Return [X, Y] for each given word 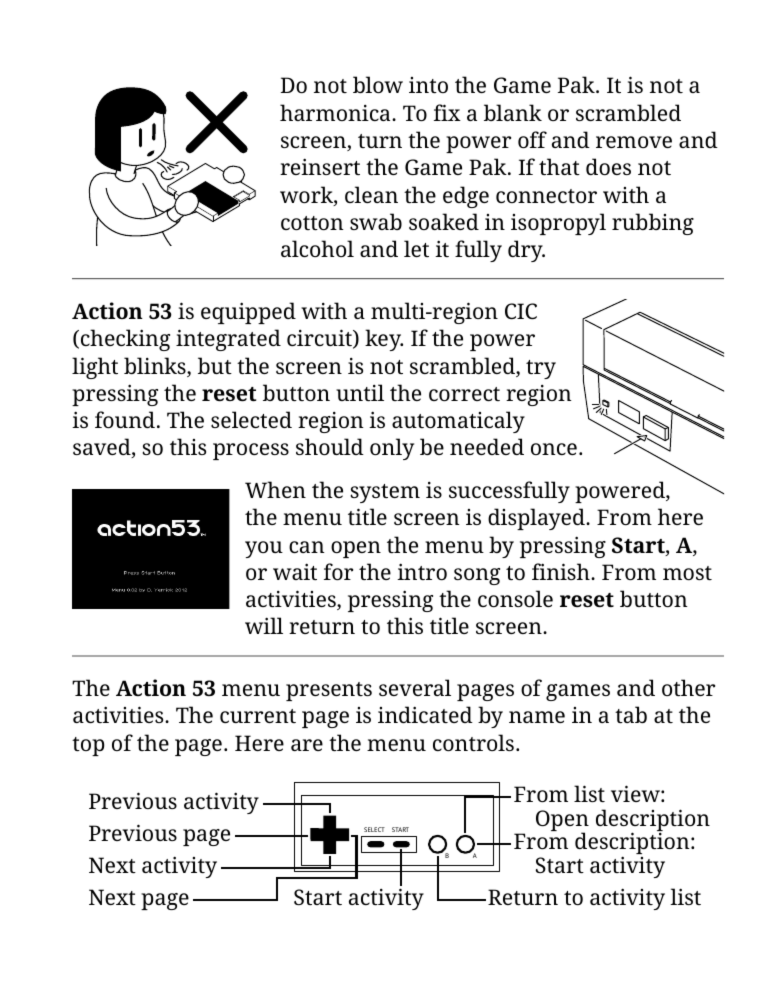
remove [634, 142]
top [88, 746]
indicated [425, 714]
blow [378, 84]
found [125, 419]
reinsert [320, 166]
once [554, 449]
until [360, 392]
